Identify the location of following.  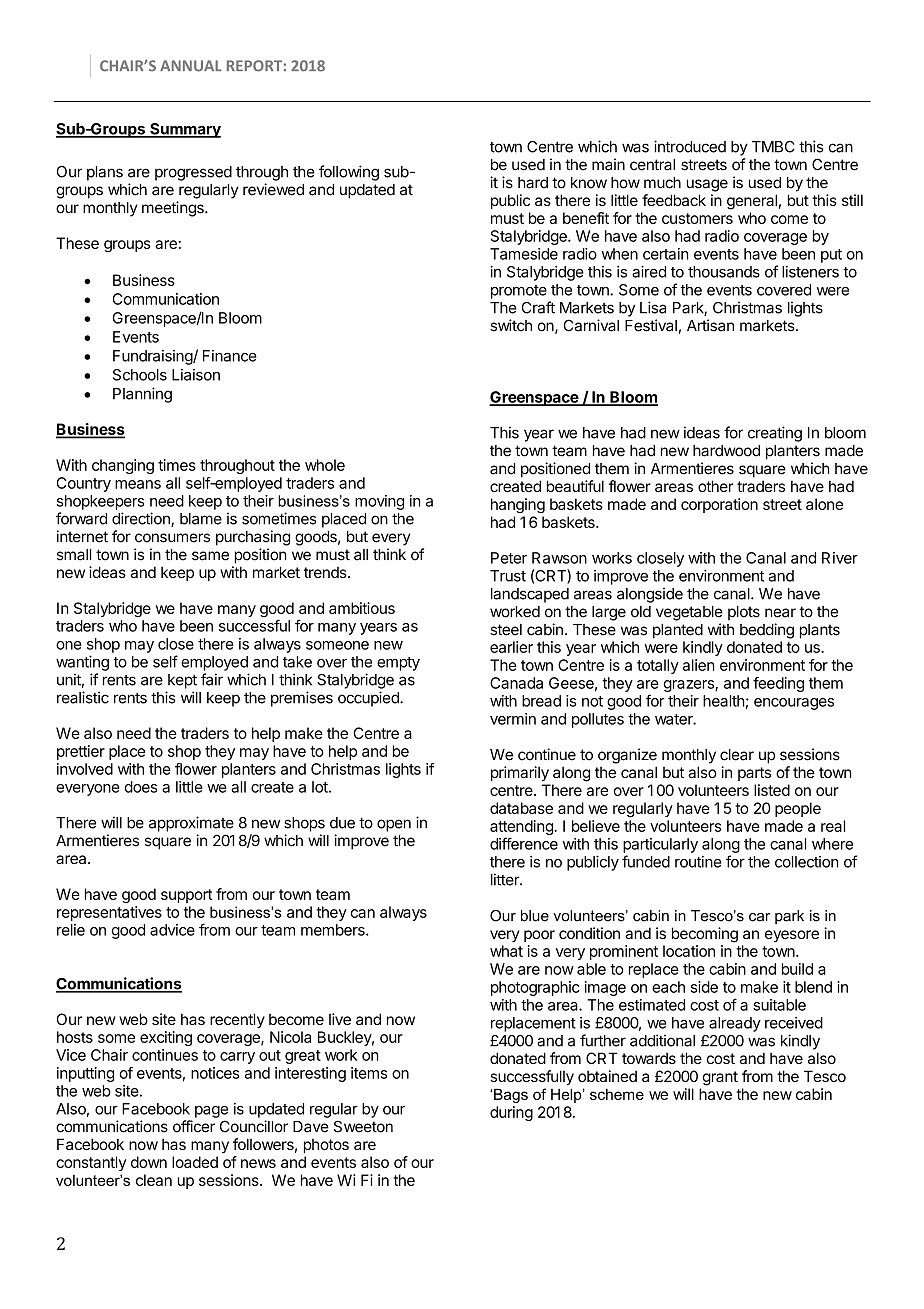
(349, 173).
